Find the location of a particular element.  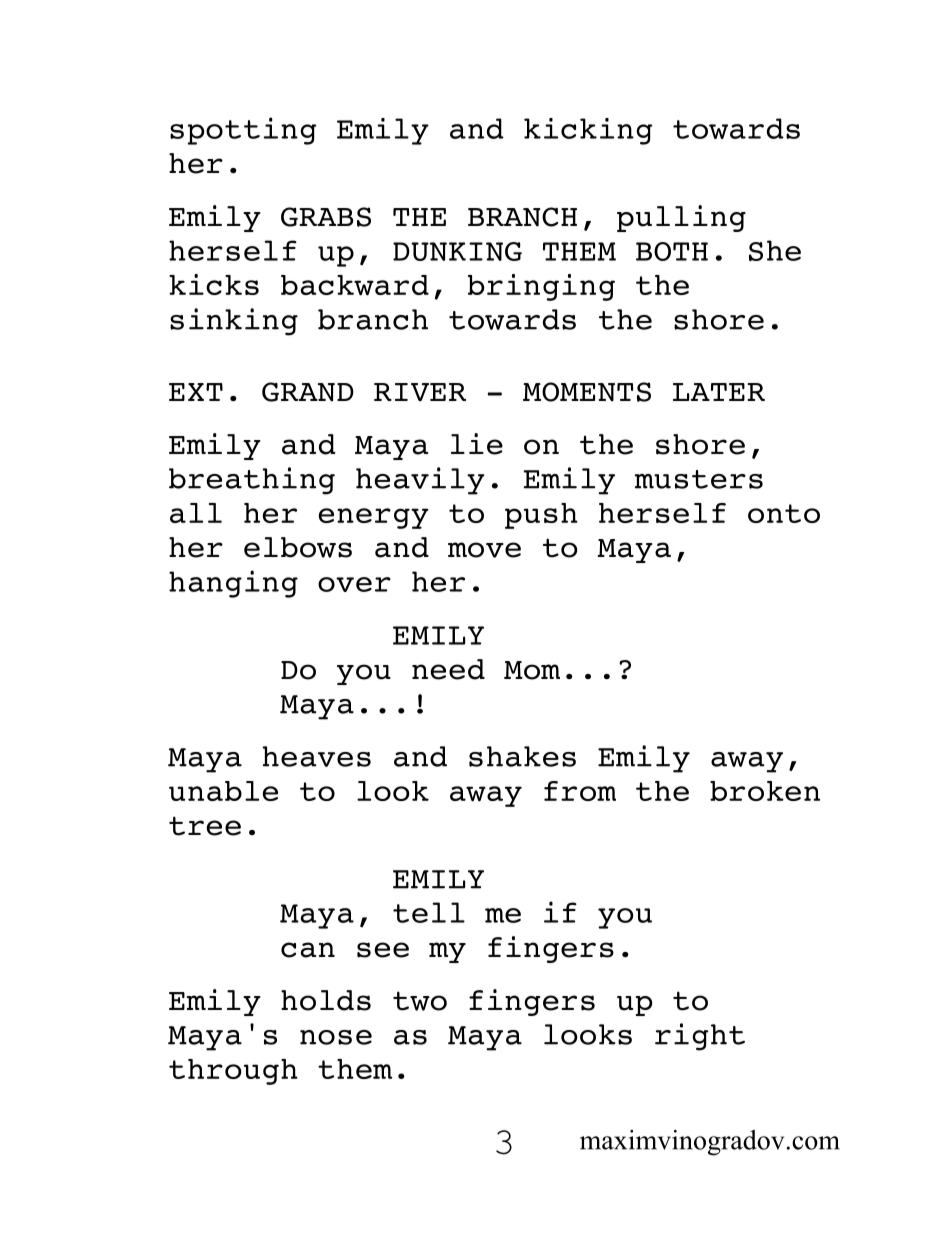

right is located at coordinates (700, 1037).
